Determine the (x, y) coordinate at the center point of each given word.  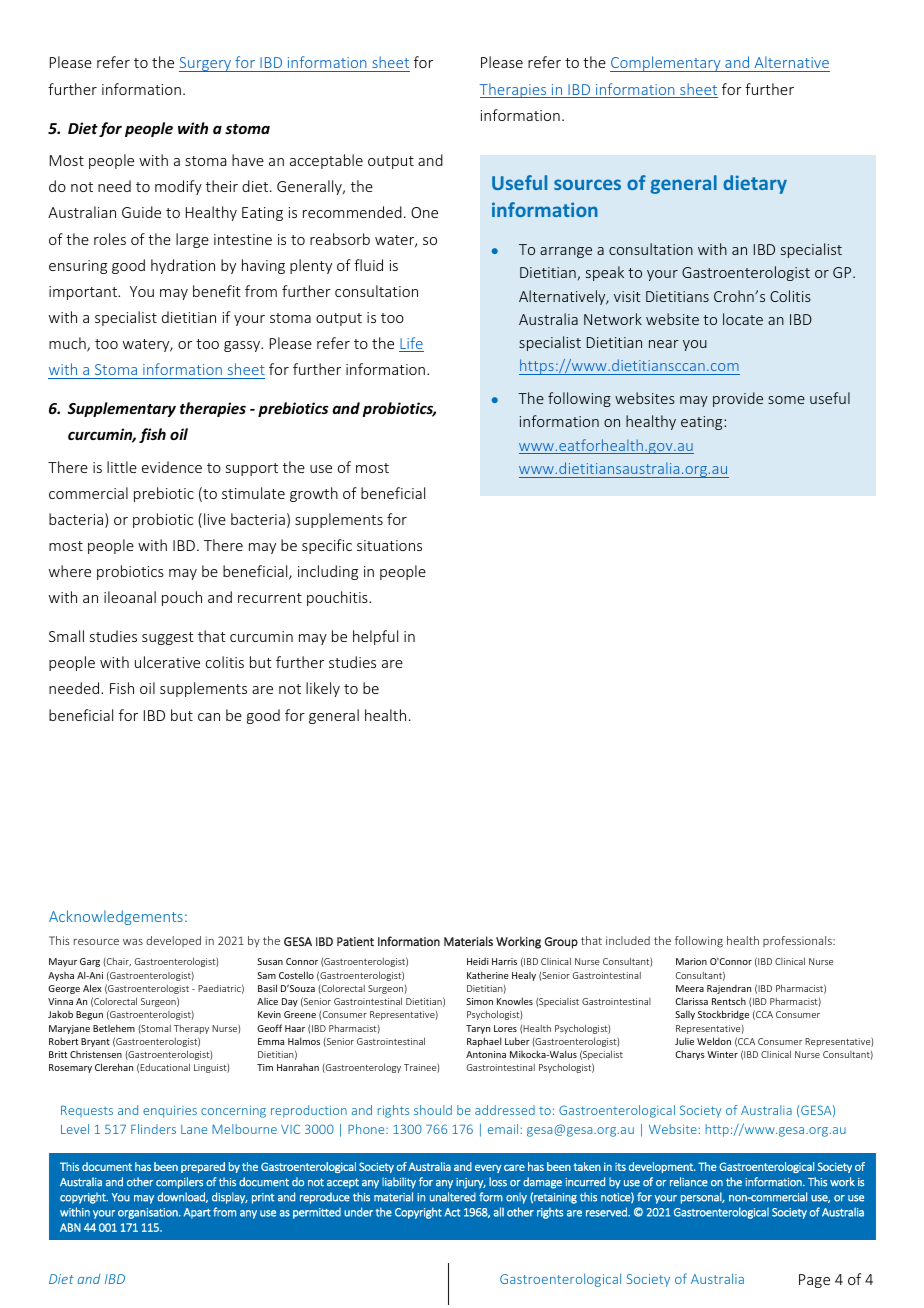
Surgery (206, 64)
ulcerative (167, 662)
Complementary (666, 64)
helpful (375, 637)
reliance (689, 1182)
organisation (149, 1213)
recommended (352, 212)
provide (738, 399)
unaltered (453, 1197)
